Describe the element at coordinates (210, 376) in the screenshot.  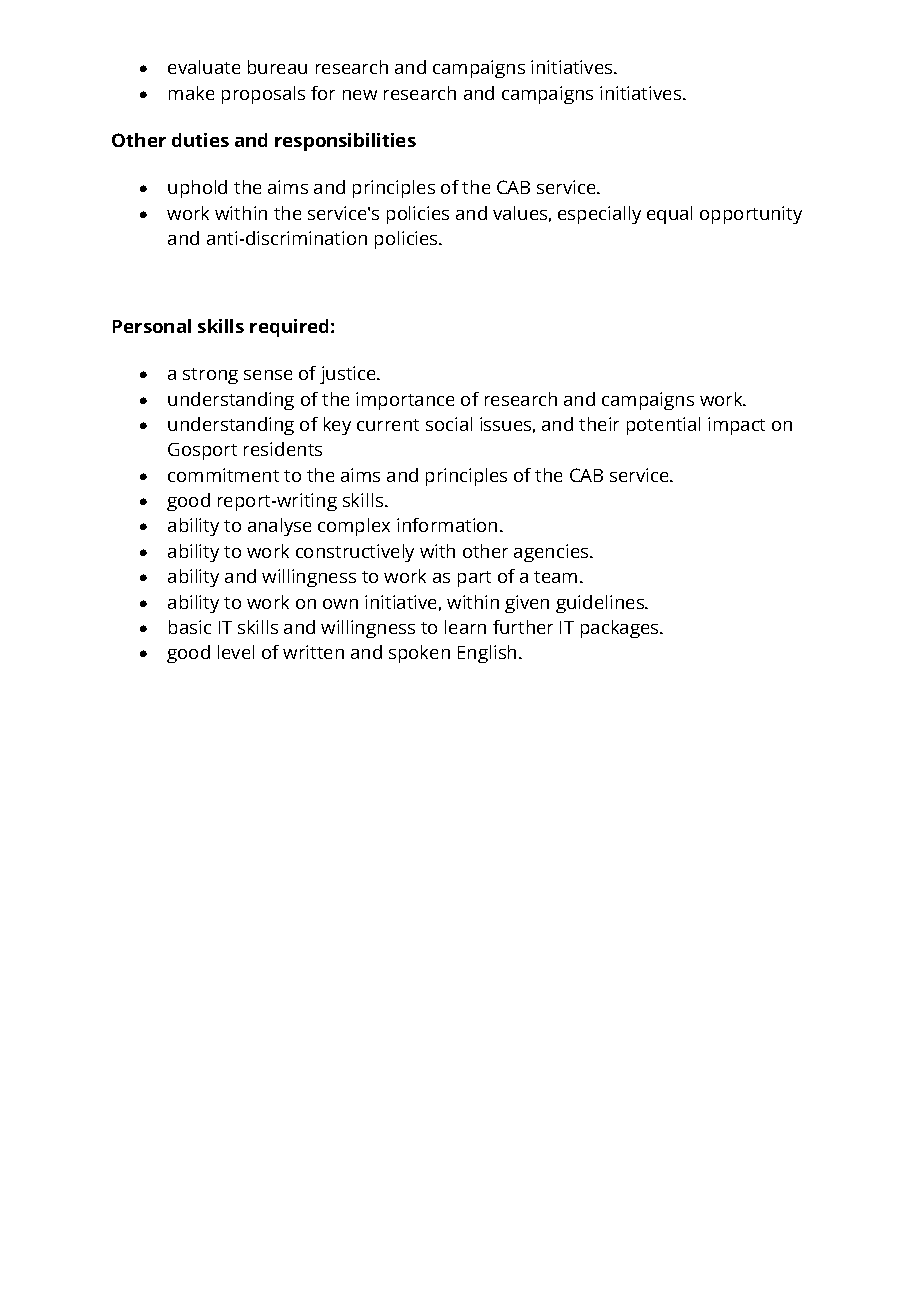
I see `strong` at that location.
